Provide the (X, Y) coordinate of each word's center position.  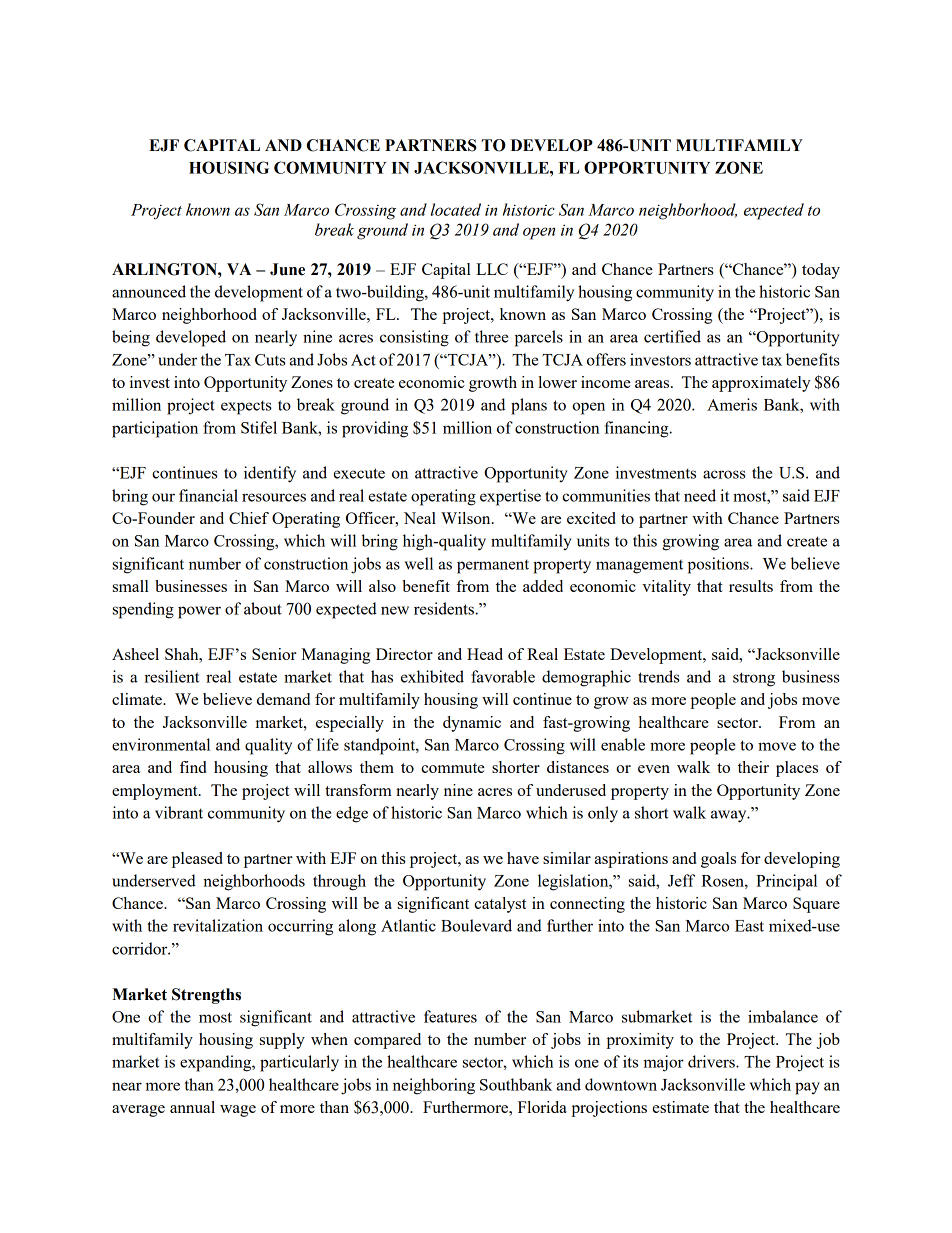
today (821, 271)
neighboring (434, 1086)
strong (754, 679)
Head (485, 654)
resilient (171, 676)
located (456, 209)
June (287, 269)
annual (192, 1107)
